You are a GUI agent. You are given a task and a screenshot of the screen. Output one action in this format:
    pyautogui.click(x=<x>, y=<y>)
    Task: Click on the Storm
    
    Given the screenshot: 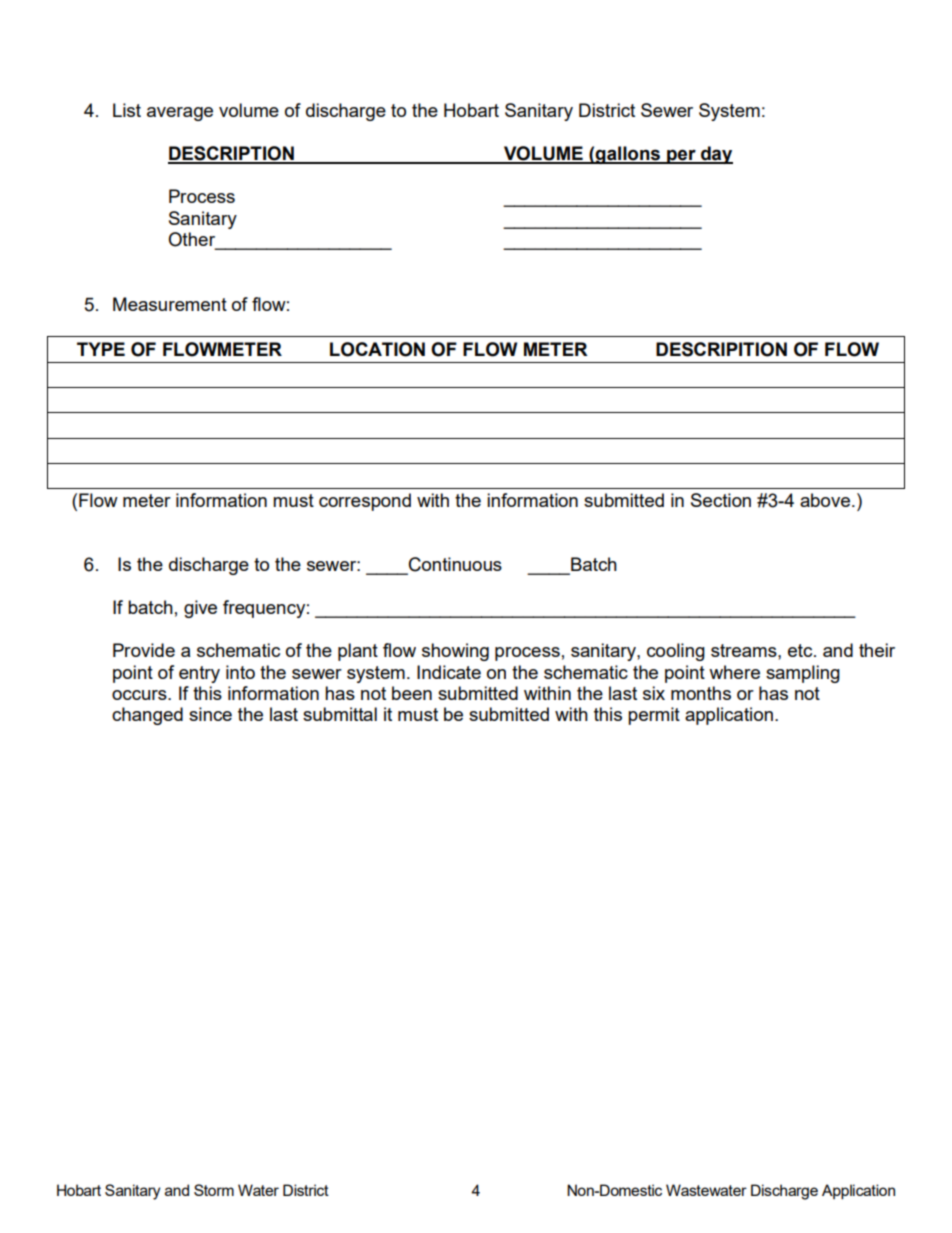 What is the action you would take?
    pyautogui.click(x=214, y=1190)
